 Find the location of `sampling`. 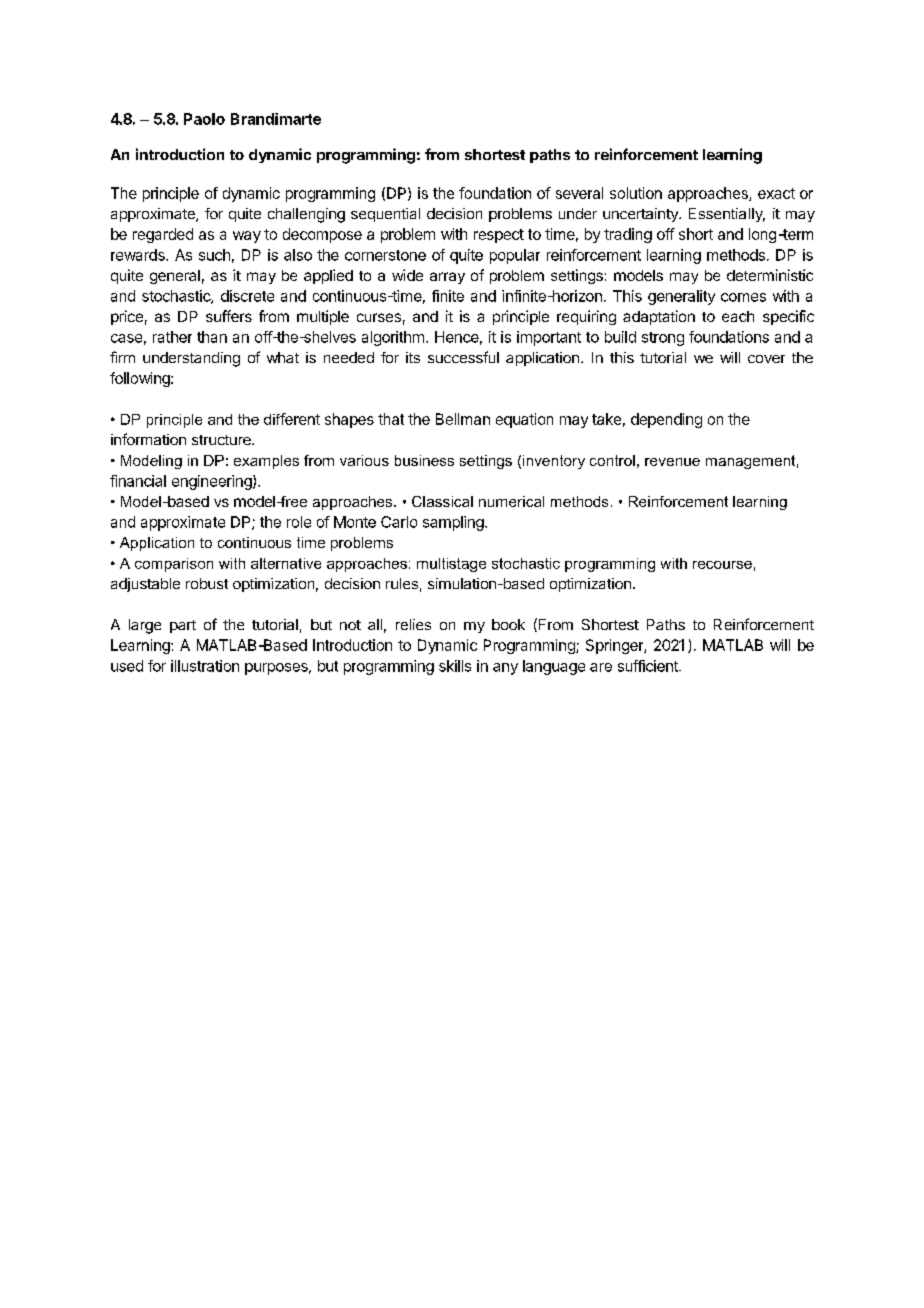

sampling is located at coordinates (454, 523).
